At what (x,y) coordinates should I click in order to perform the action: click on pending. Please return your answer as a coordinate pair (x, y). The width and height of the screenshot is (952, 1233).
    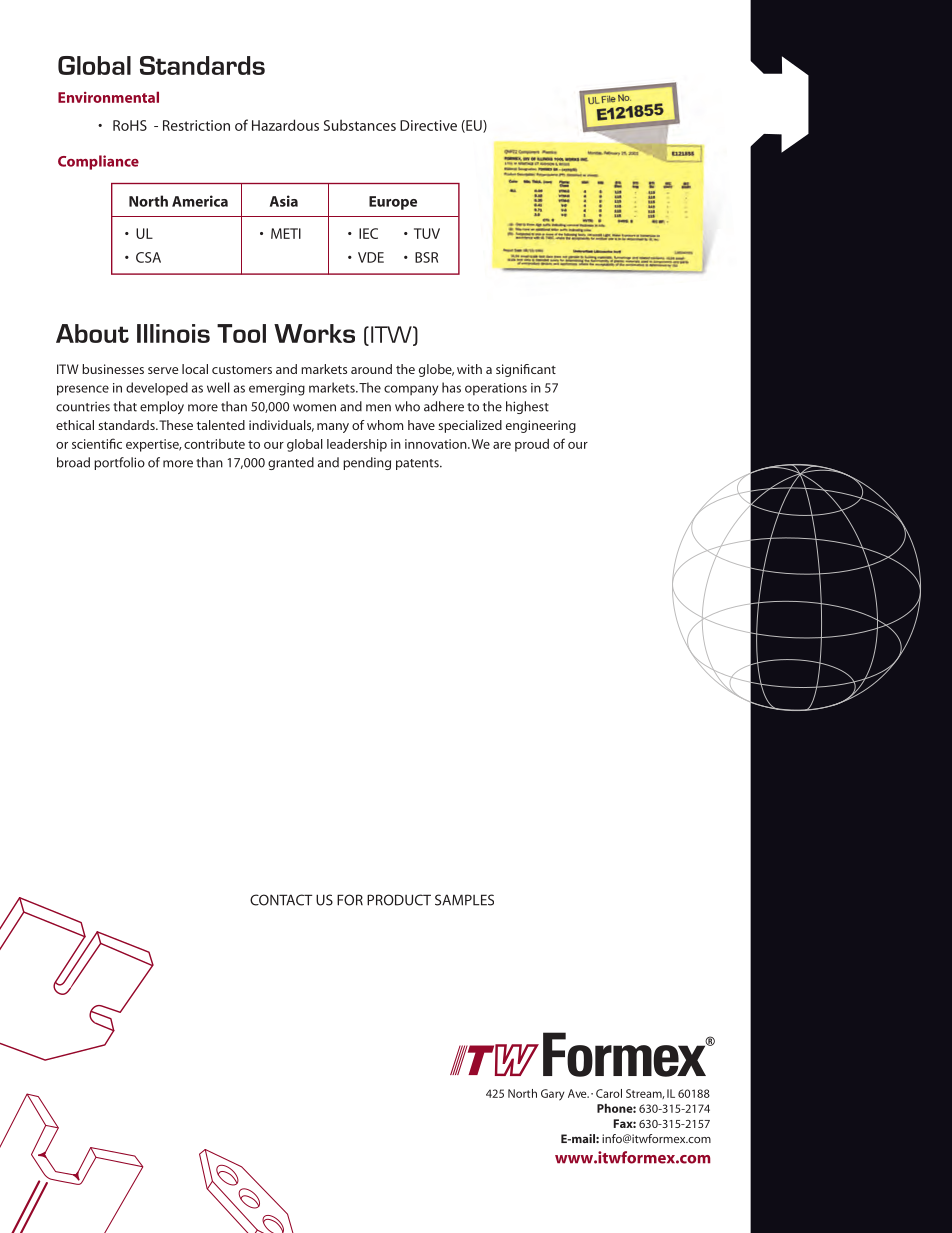
    Looking at the image, I should click on (367, 463).
